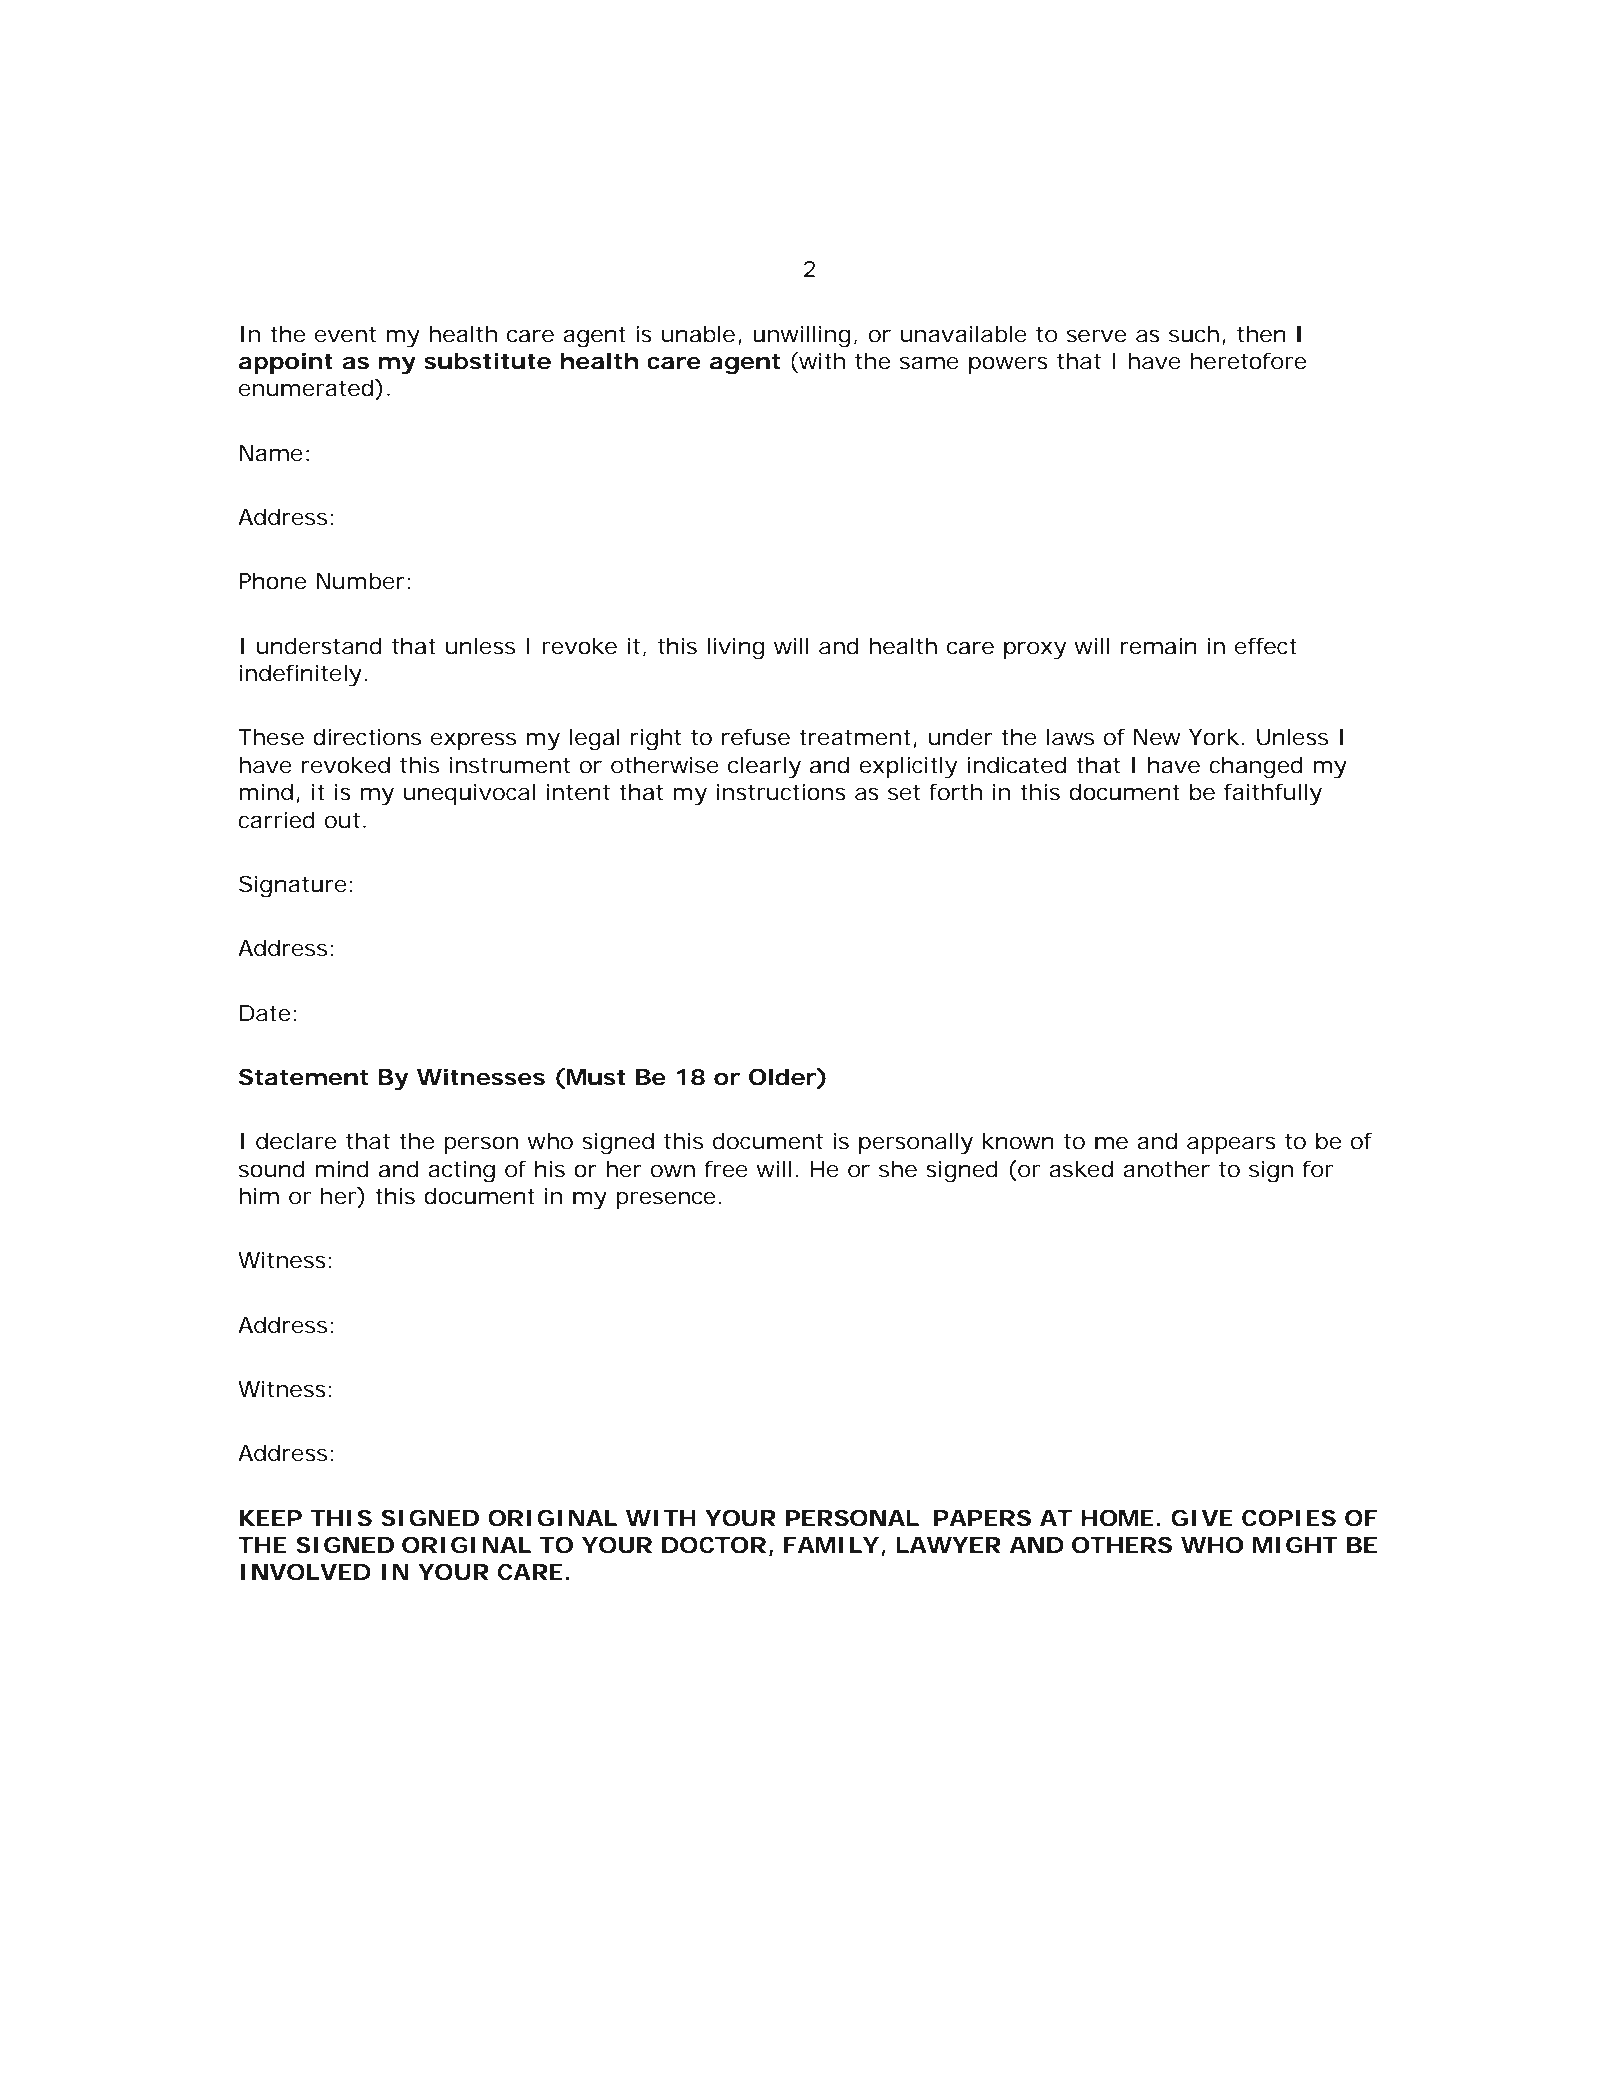 The image size is (1619, 2095). Describe the element at coordinates (1213, 737) in the image. I see `York` at that location.
